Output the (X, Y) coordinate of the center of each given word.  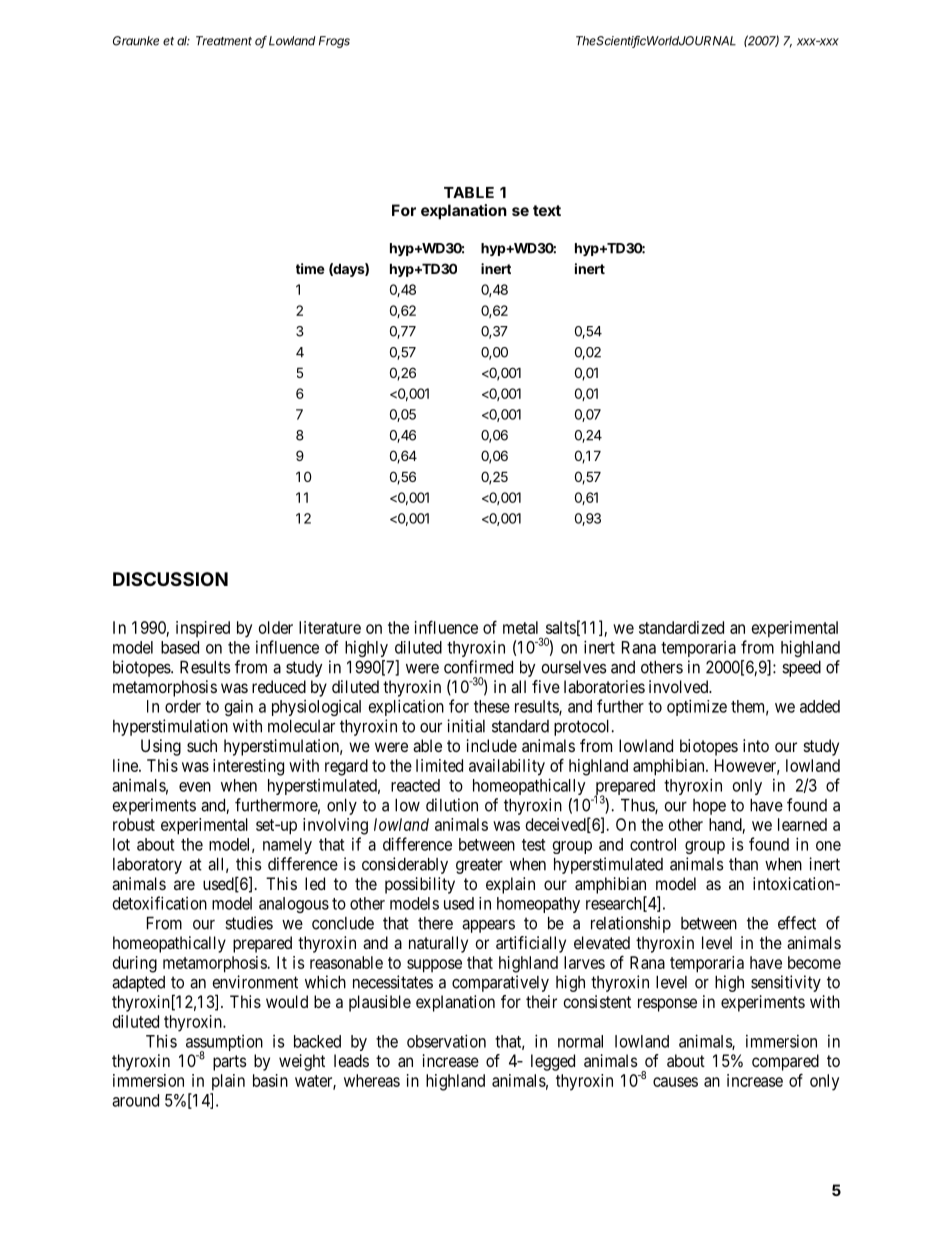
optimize (697, 707)
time (310, 268)
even (195, 787)
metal (520, 627)
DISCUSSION (170, 579)
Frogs (334, 42)
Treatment (224, 41)
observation (446, 1041)
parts (230, 1063)
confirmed (478, 667)
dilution (452, 805)
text (547, 210)
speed (801, 669)
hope (709, 807)
